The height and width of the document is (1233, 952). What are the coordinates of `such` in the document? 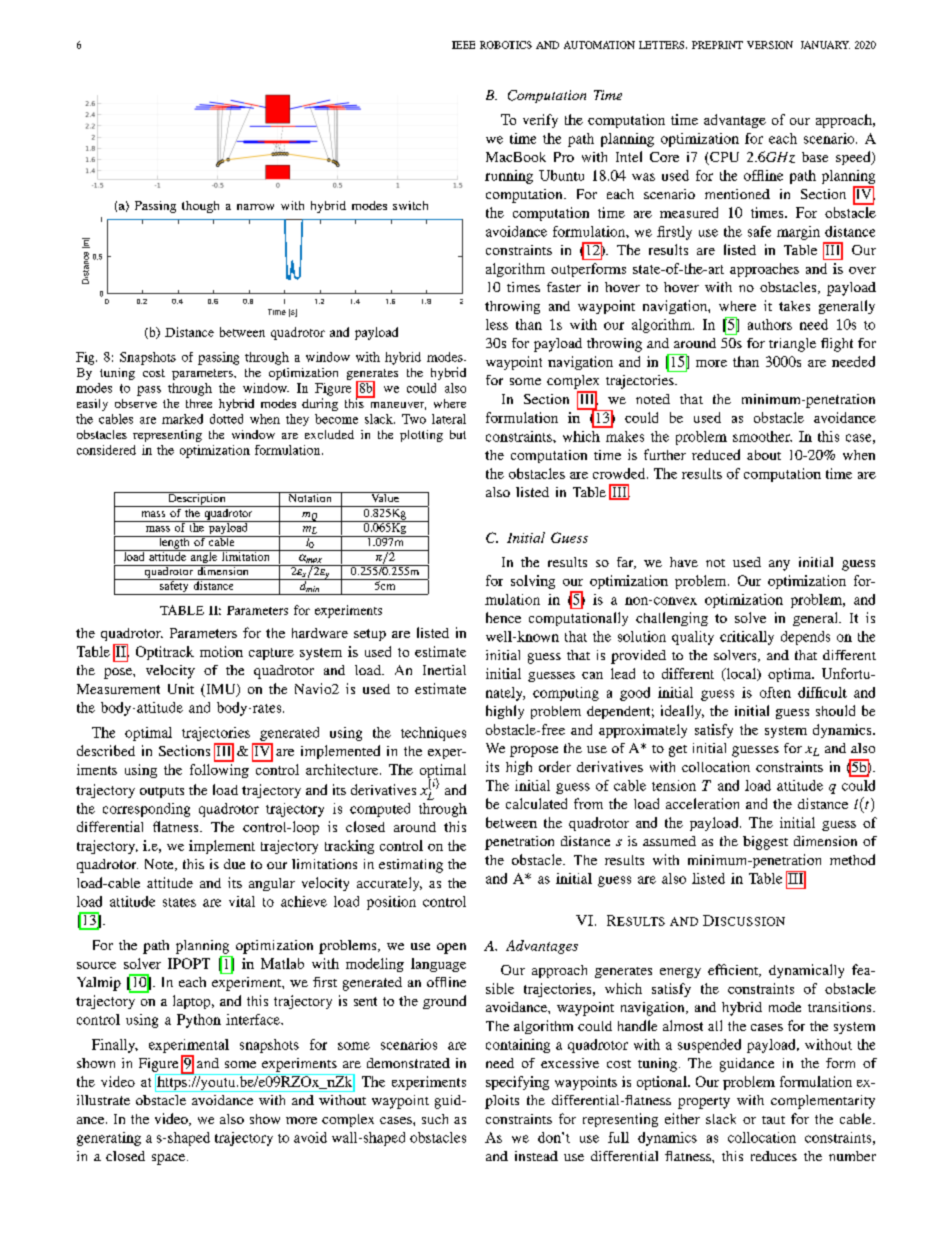 It's located at (435, 1119).
